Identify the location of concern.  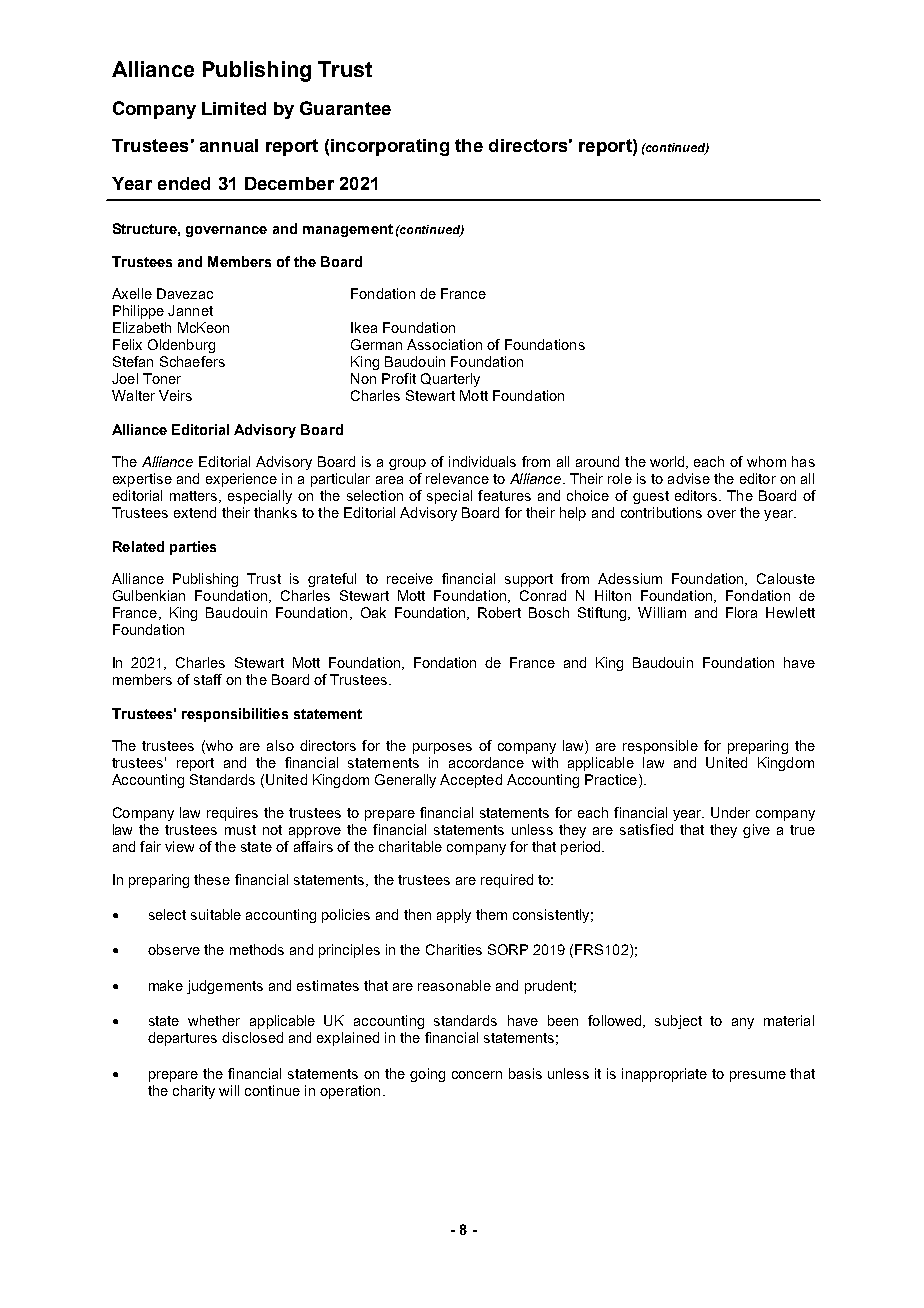
(477, 1075).
